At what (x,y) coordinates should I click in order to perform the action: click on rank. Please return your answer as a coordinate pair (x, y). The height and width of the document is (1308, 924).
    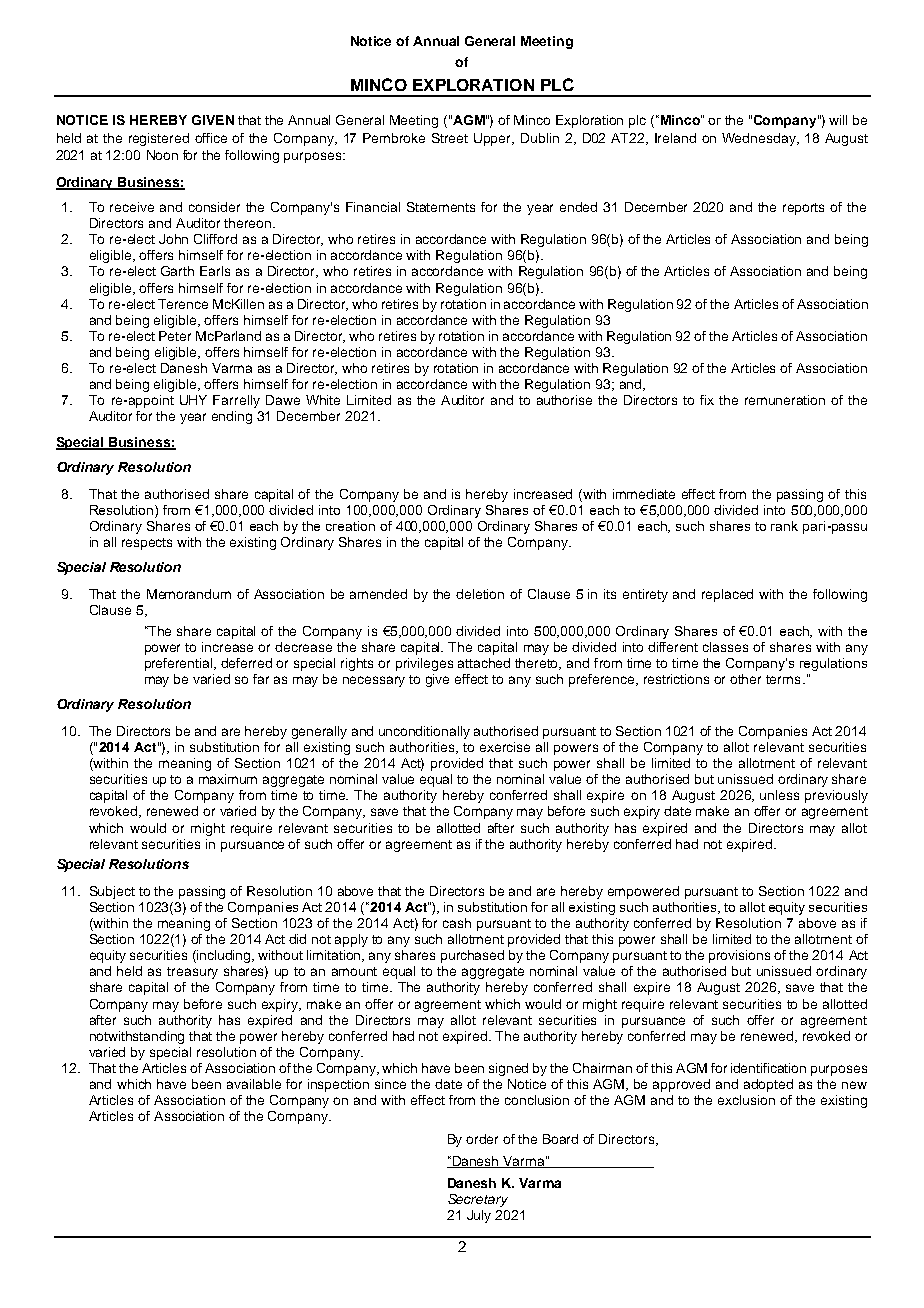
    Looking at the image, I should click on (784, 526).
